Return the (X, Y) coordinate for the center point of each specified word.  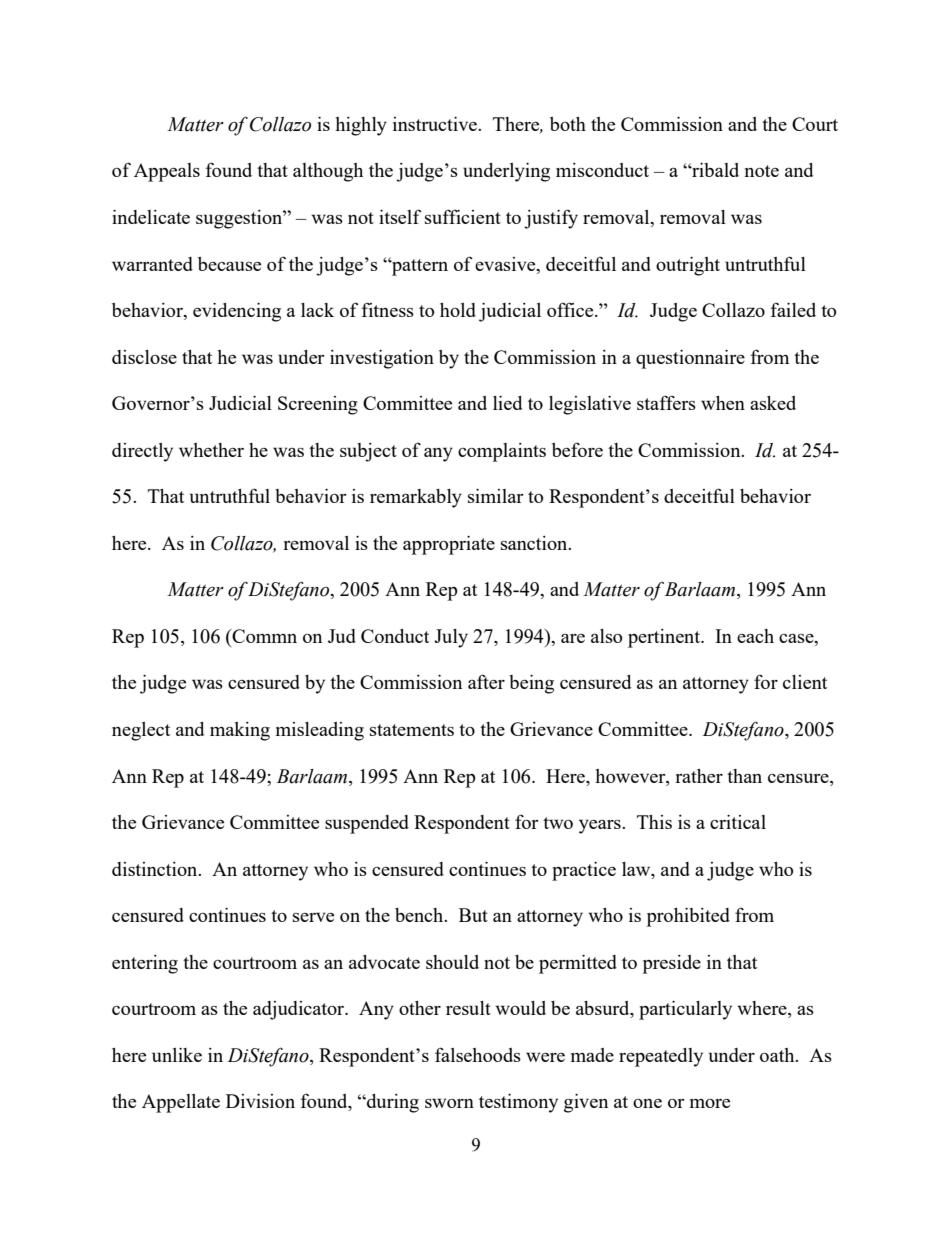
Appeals (167, 172)
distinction (156, 869)
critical (738, 822)
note (762, 171)
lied (507, 403)
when (723, 403)
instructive (436, 124)
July (451, 638)
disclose (144, 357)
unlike (177, 1055)
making (240, 731)
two (558, 823)
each (755, 636)
